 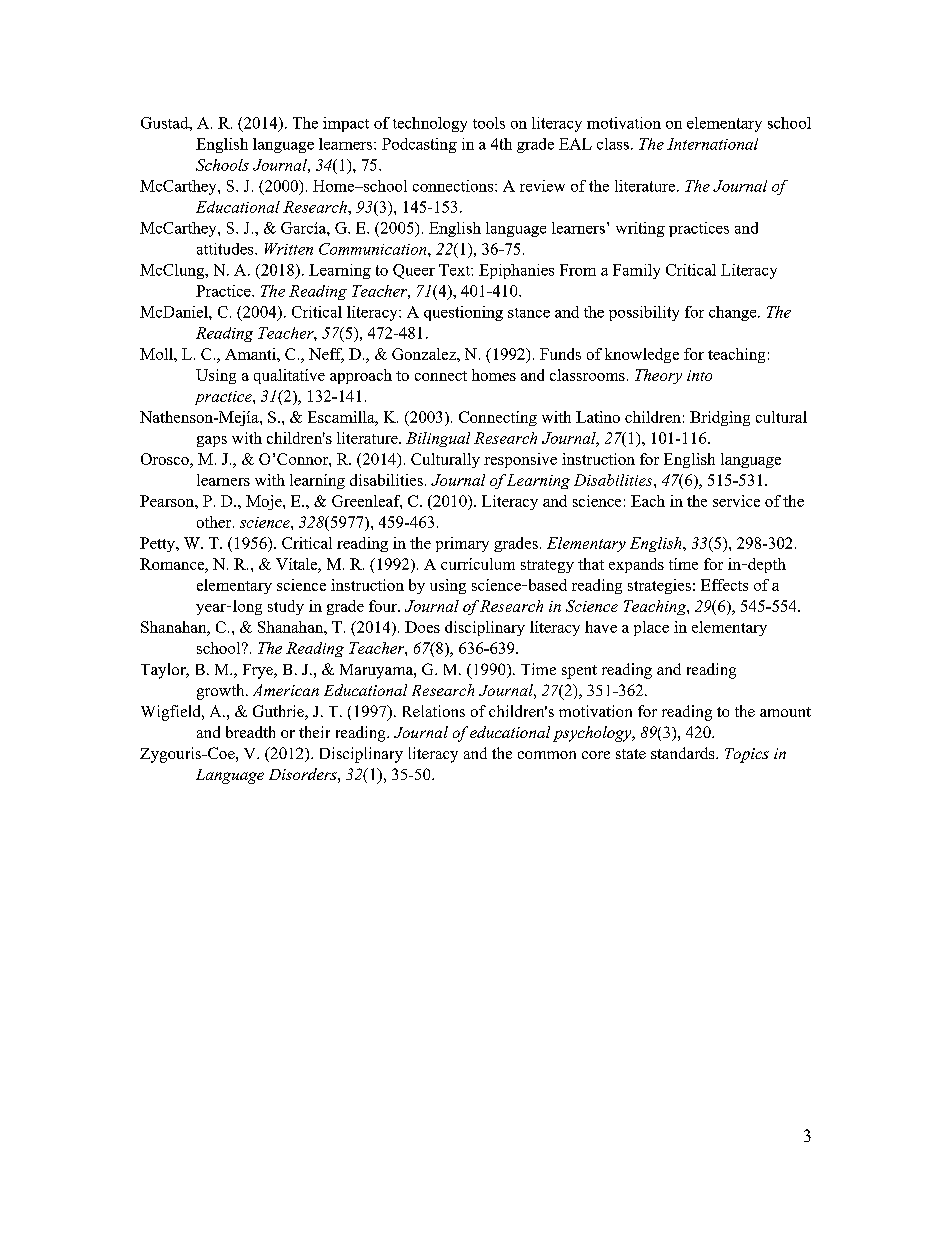 What do you see at coordinates (425, 354) in the image?
I see `Gonzalez` at bounding box center [425, 354].
